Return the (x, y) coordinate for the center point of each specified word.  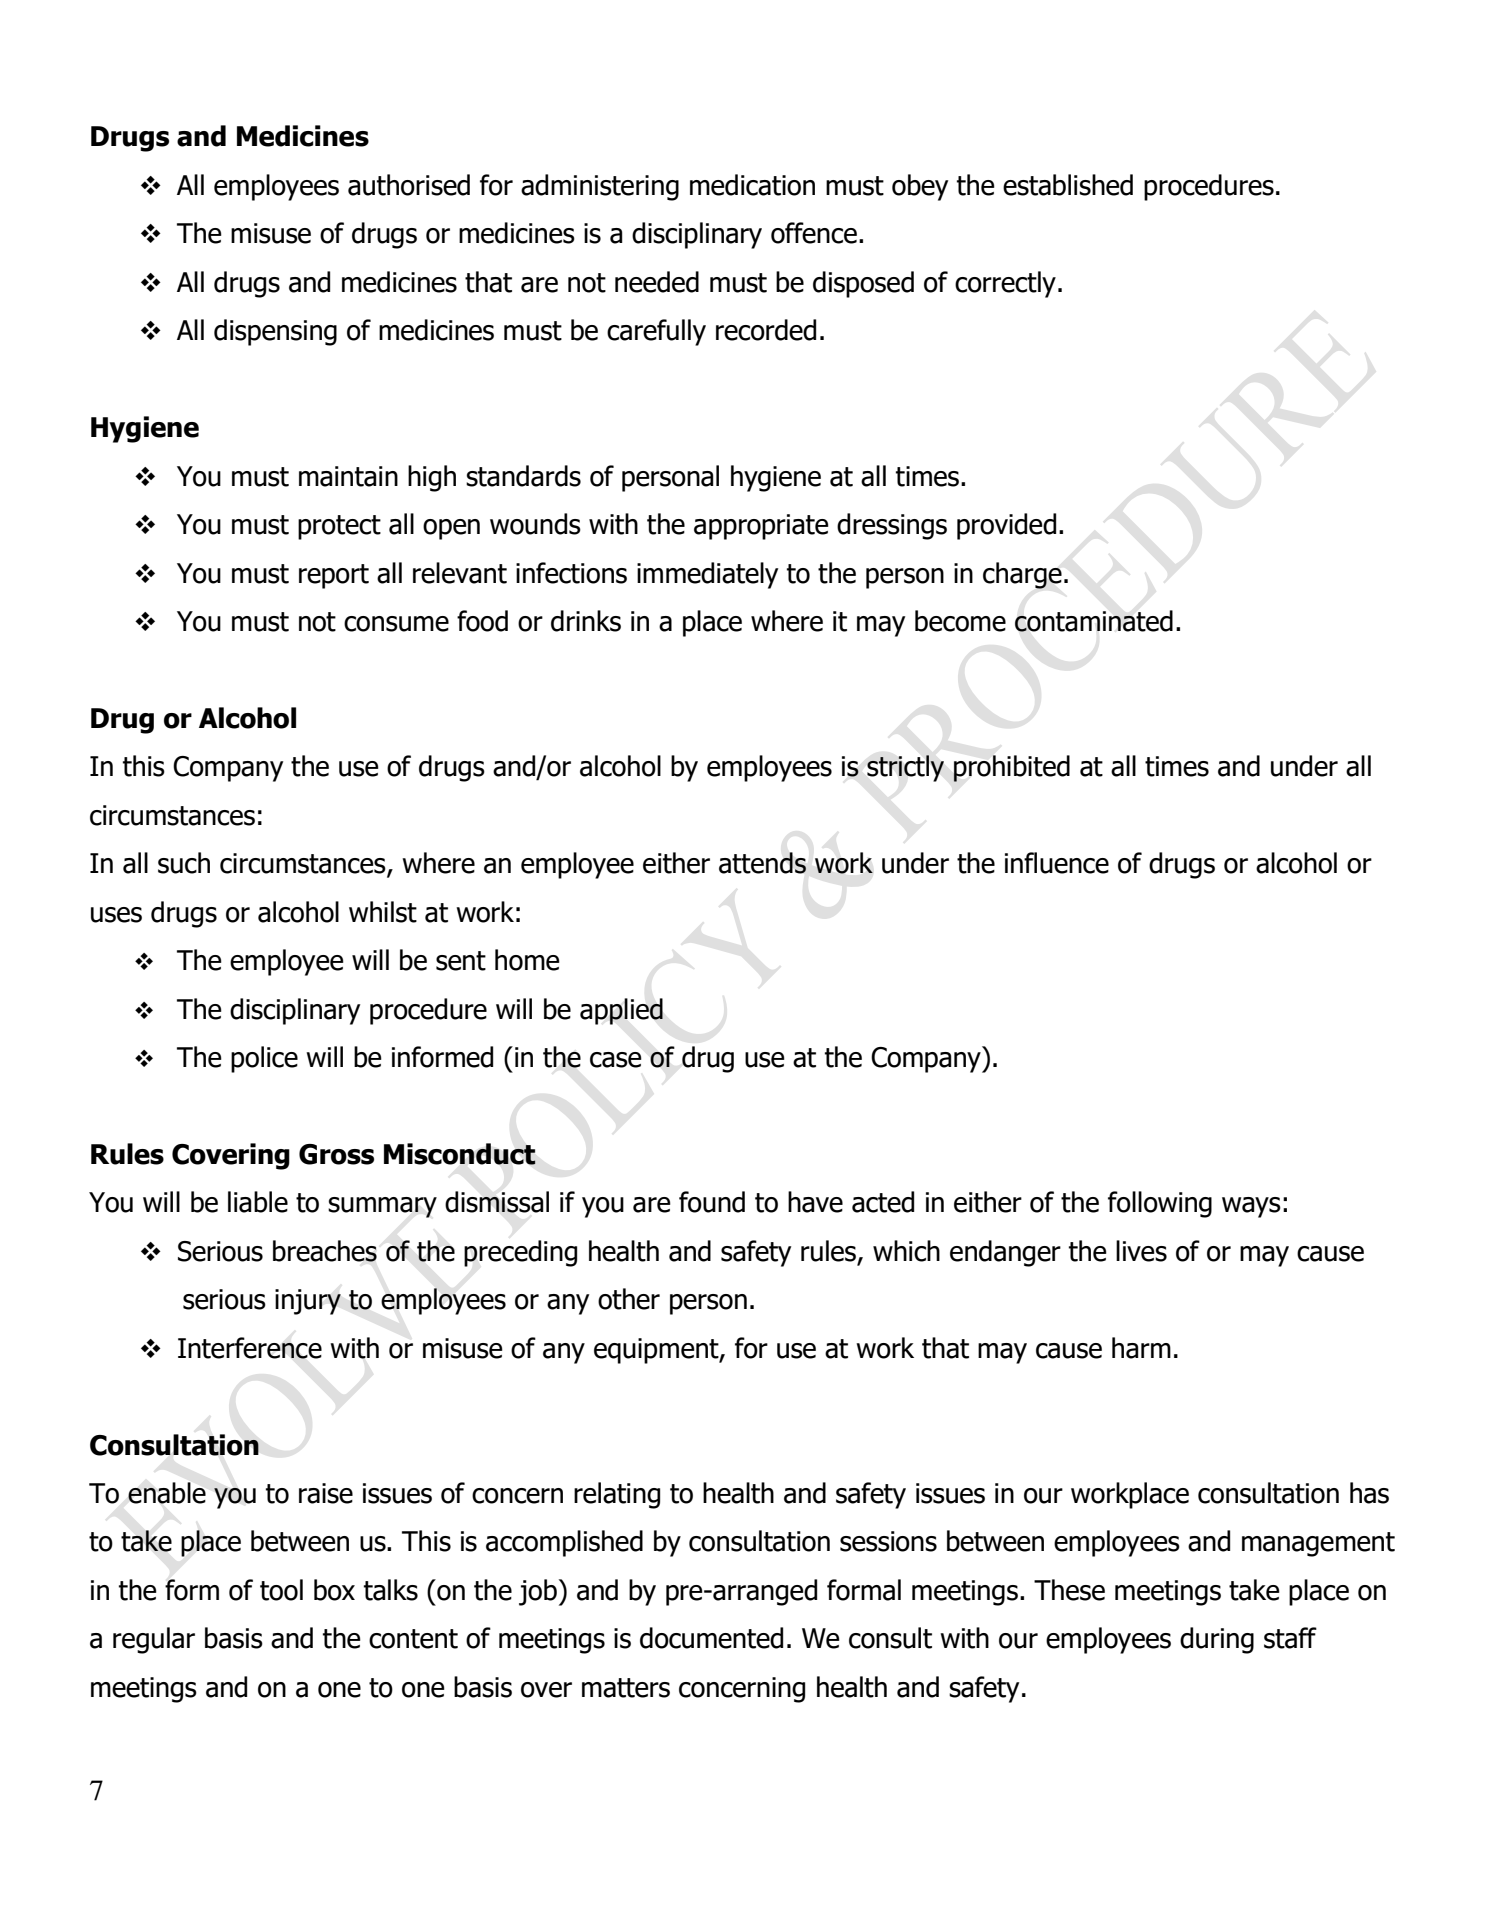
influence (1057, 863)
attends (762, 863)
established (1068, 185)
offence (814, 233)
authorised (409, 185)
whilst (383, 912)
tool (281, 1590)
